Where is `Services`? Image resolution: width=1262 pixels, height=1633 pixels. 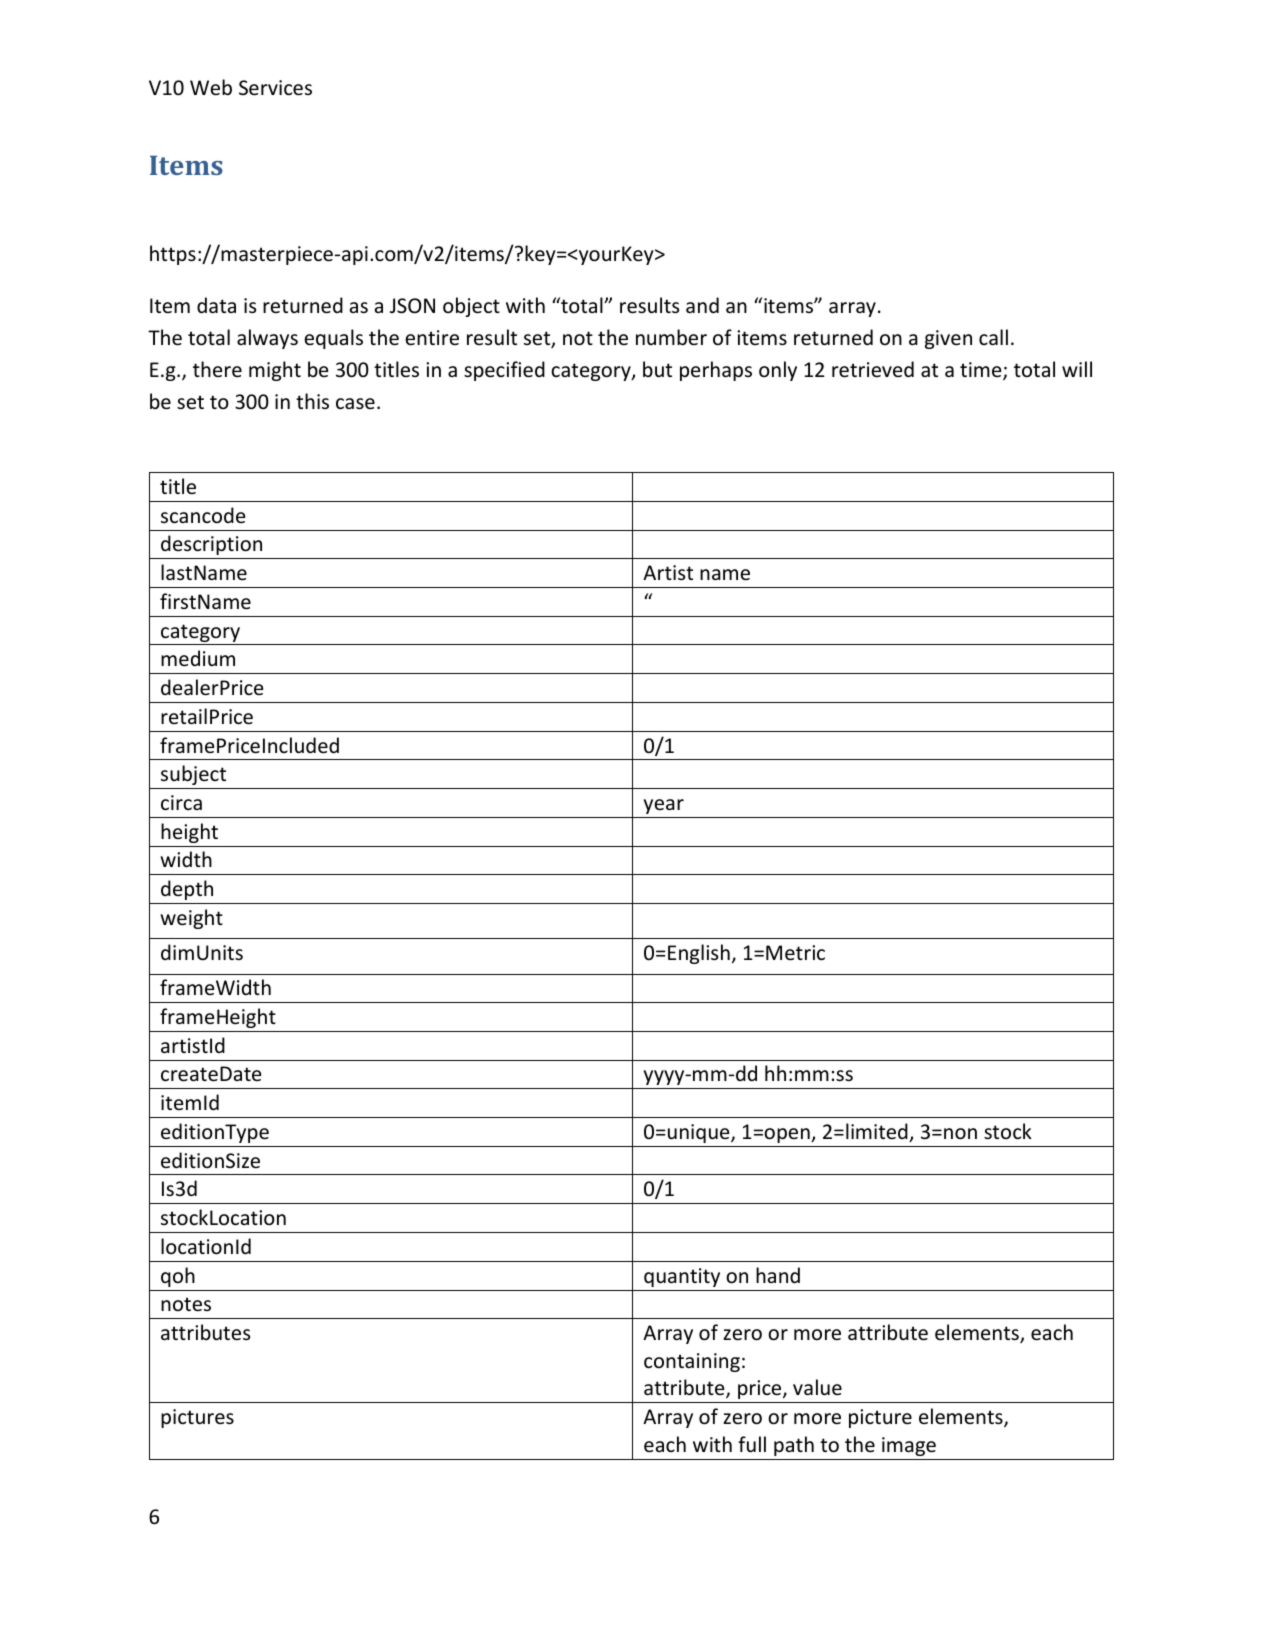
Services is located at coordinates (275, 88).
